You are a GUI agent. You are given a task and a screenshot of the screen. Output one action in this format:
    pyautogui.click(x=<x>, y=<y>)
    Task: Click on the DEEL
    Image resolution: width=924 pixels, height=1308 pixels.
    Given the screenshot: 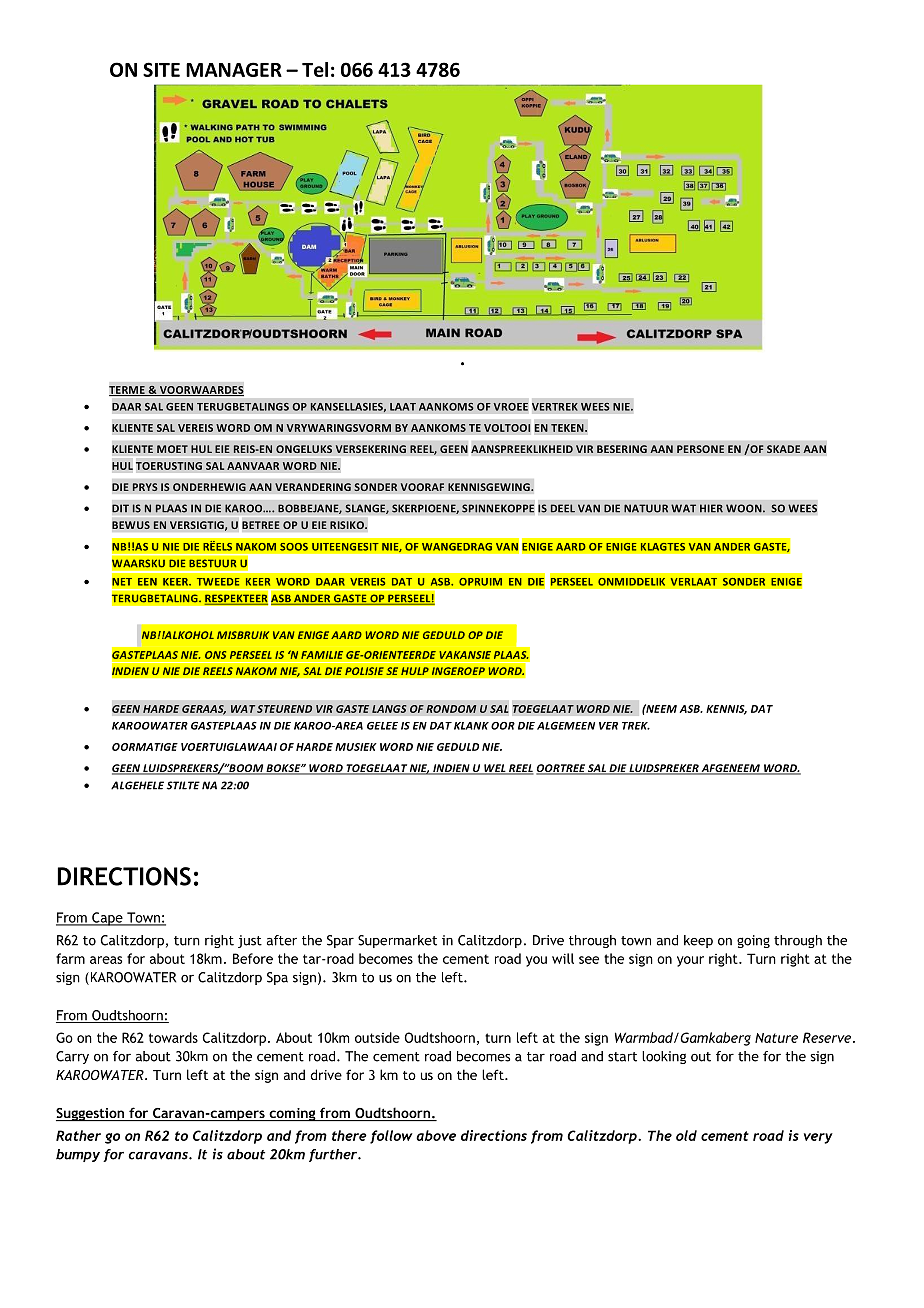 What is the action you would take?
    pyautogui.click(x=563, y=508)
